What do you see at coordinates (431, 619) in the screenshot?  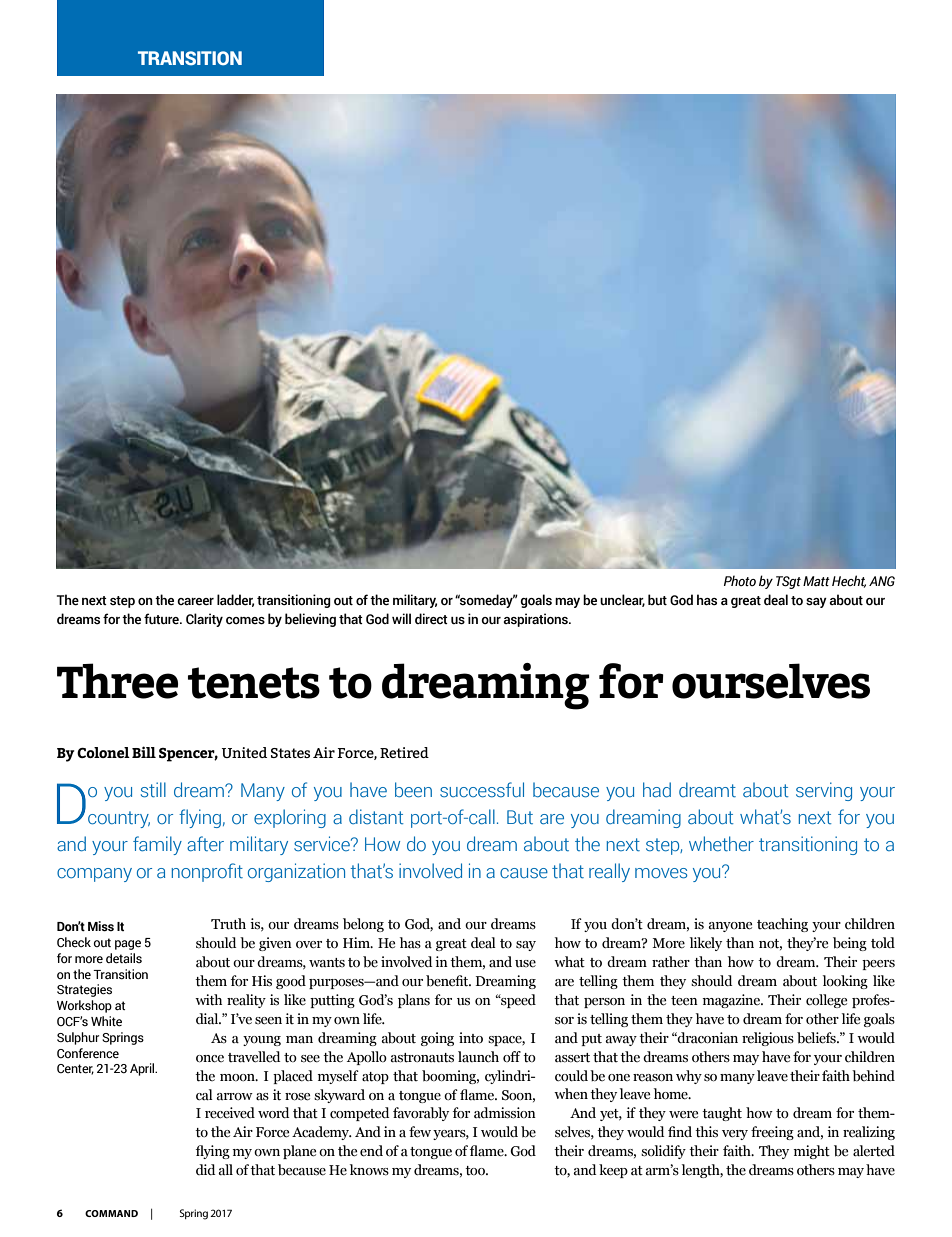 I see `direct` at bounding box center [431, 619].
